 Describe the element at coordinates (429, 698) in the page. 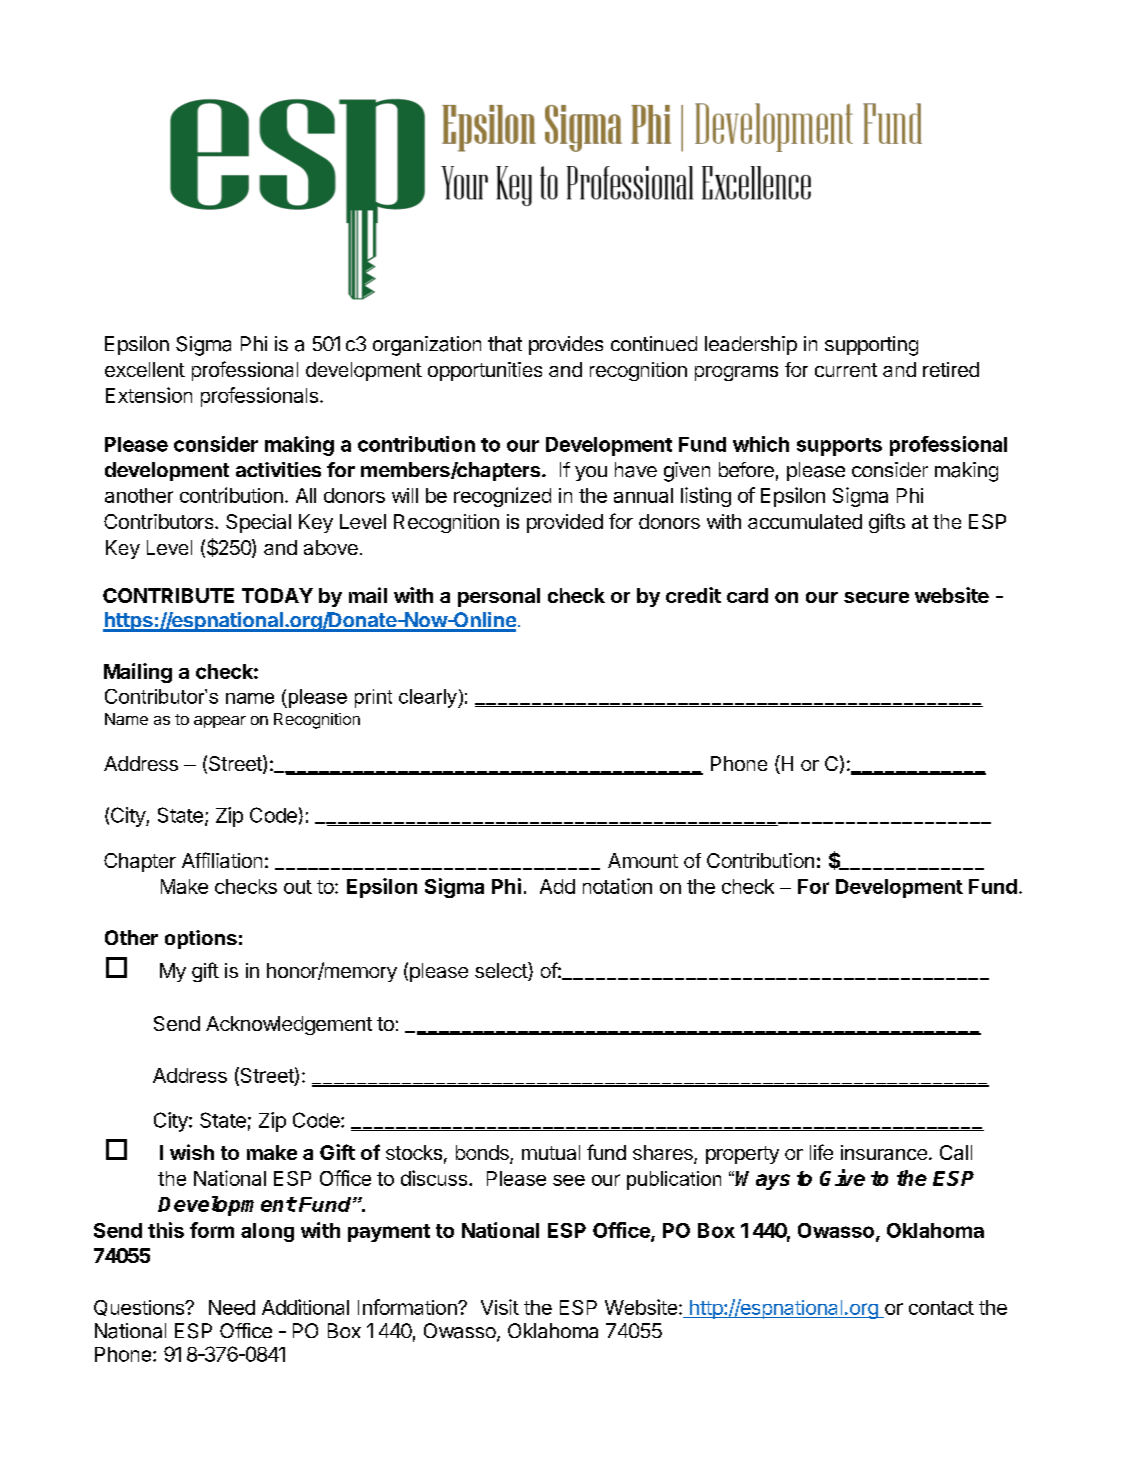

I see `clearly` at that location.
